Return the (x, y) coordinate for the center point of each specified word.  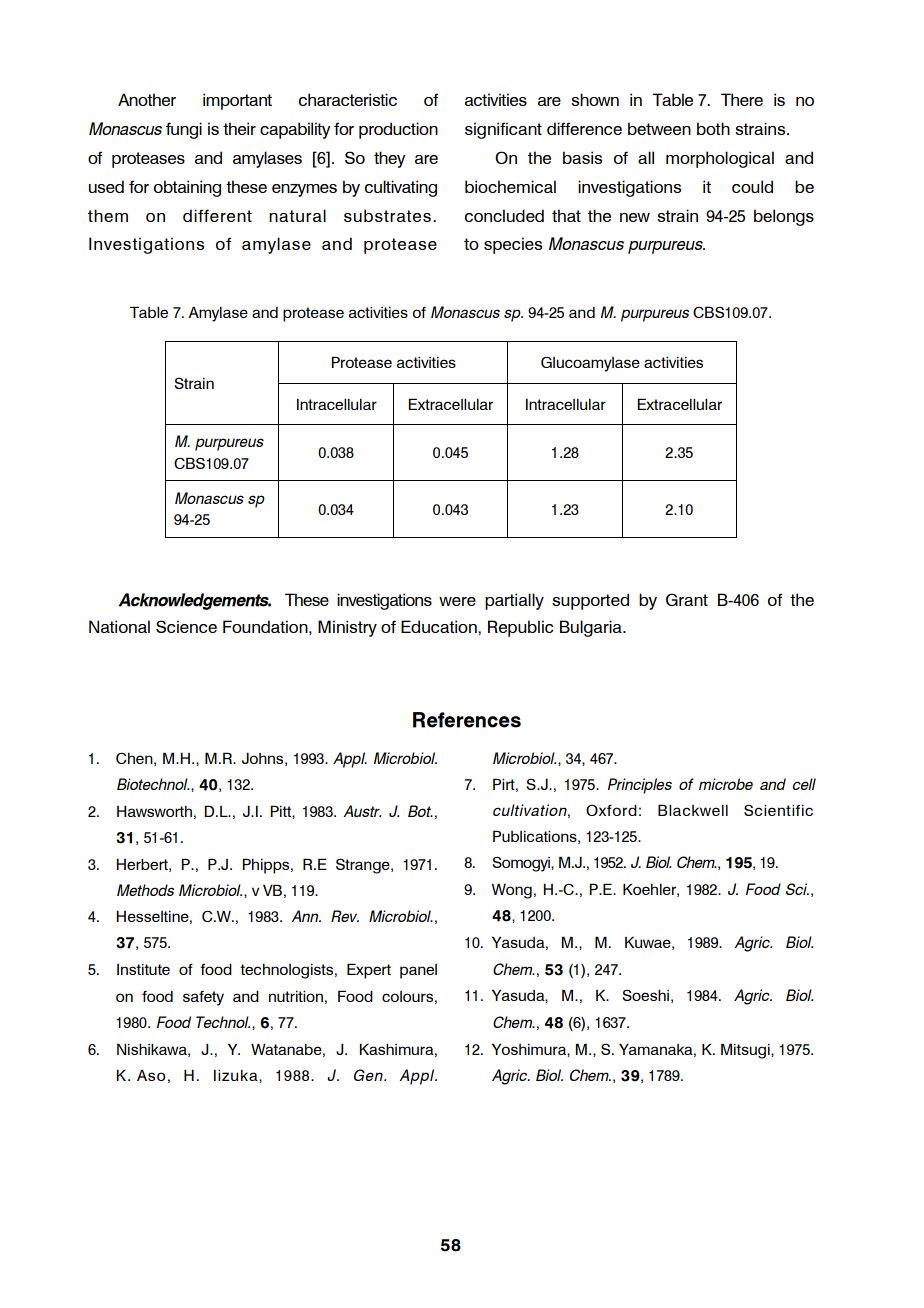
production (398, 130)
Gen (369, 1075)
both (713, 128)
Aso (151, 1075)
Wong (512, 891)
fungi (184, 130)
